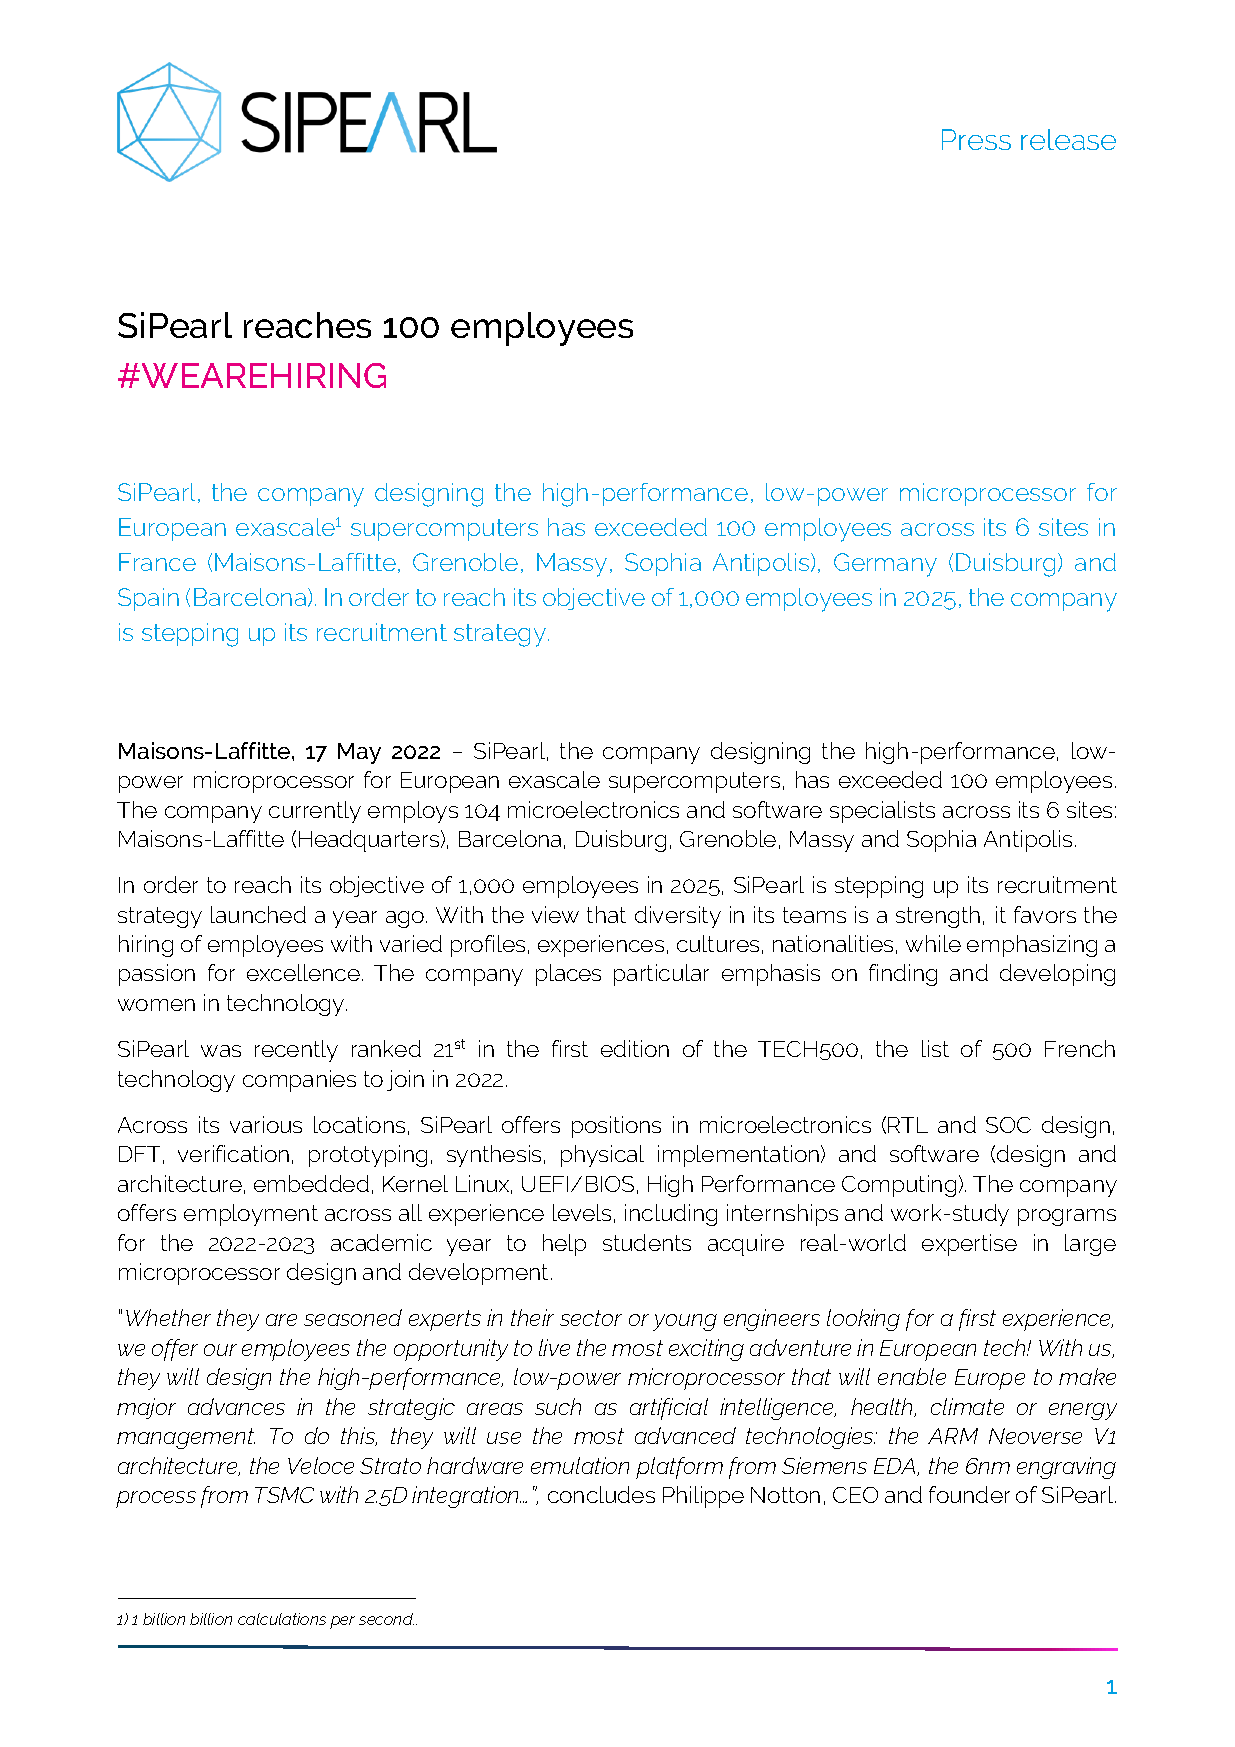  Describe the element at coordinates (969, 1494) in the image. I see `founder` at that location.
